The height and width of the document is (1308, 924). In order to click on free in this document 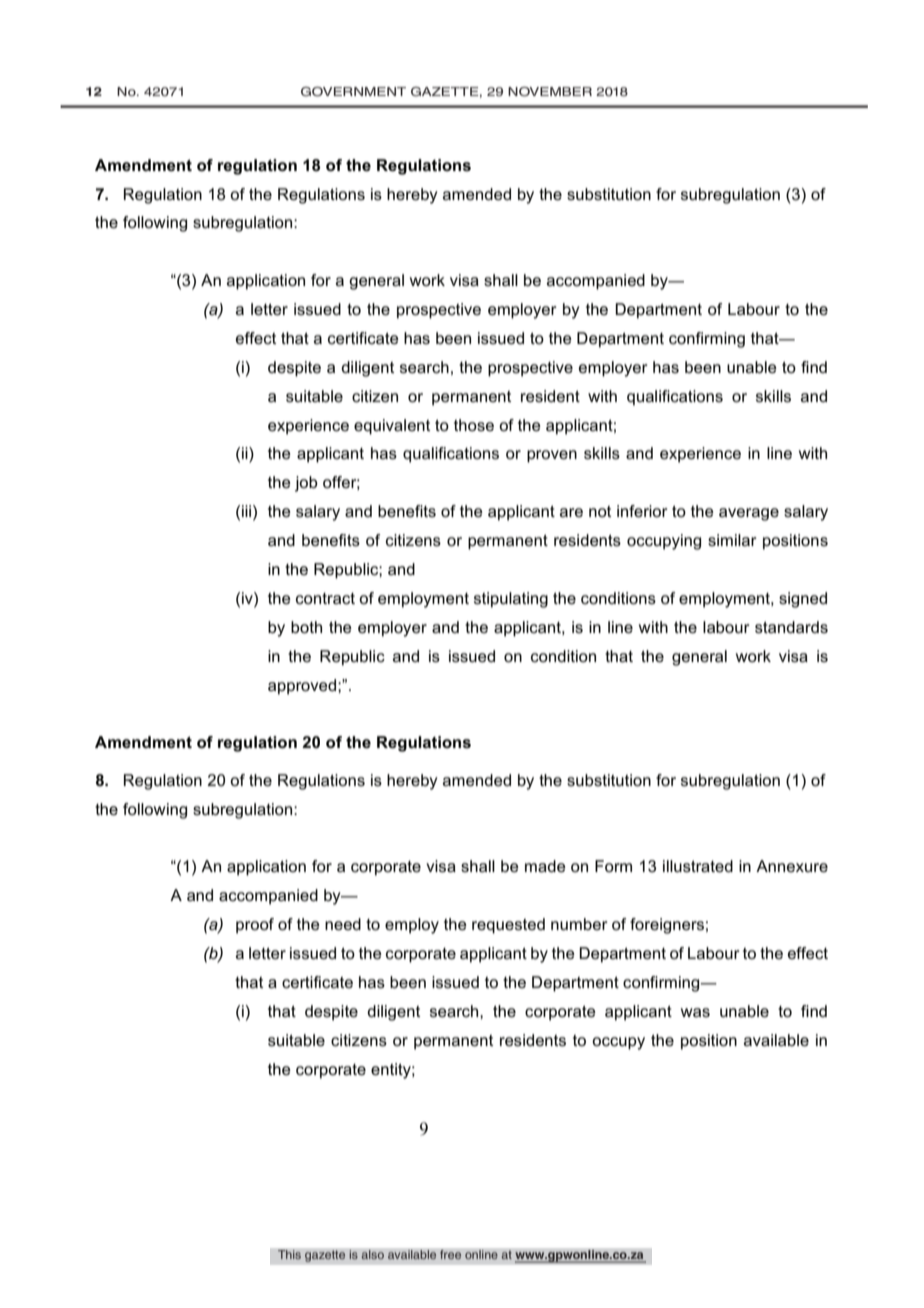, I will do `click(451, 1255)`.
